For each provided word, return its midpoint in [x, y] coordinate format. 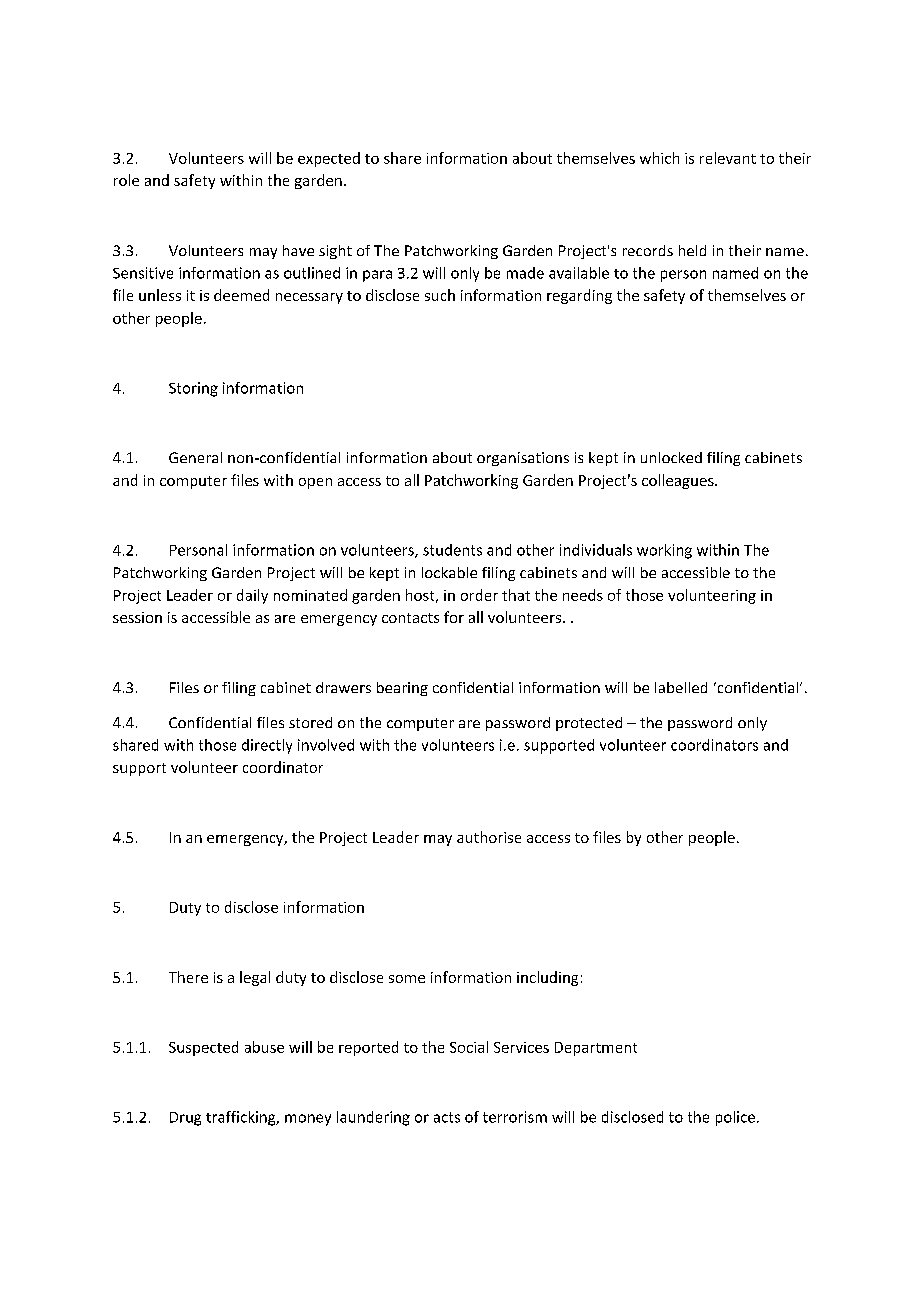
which [659, 158]
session [137, 617]
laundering [373, 1118]
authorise [489, 837]
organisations [523, 459]
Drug [185, 1119]
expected [329, 159]
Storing [193, 389]
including [547, 978]
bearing [402, 689]
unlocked [671, 457]
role [126, 180]
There [188, 977]
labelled [681, 687]
